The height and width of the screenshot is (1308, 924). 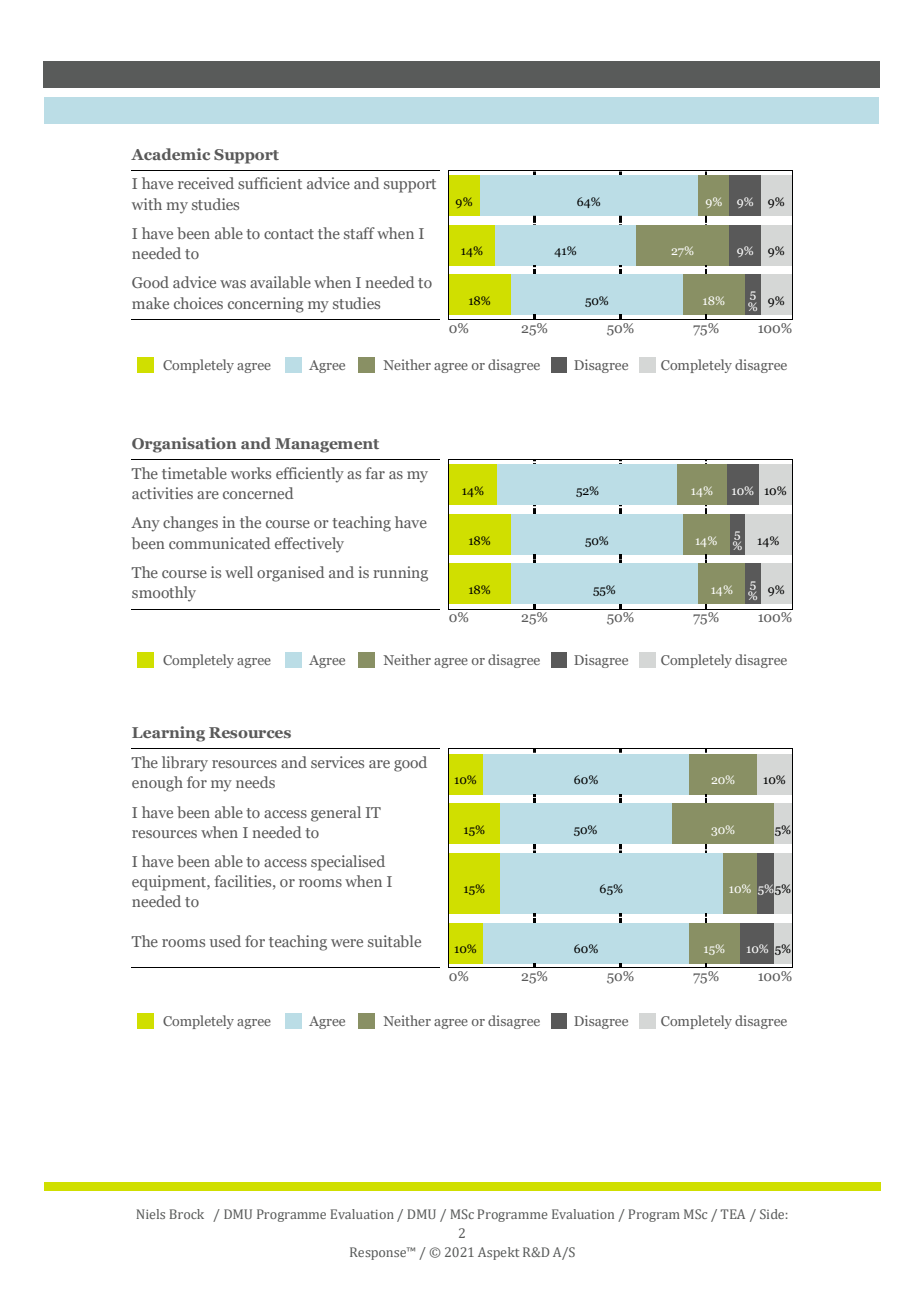 What do you see at coordinates (258, 493) in the screenshot?
I see `concerned` at bounding box center [258, 493].
